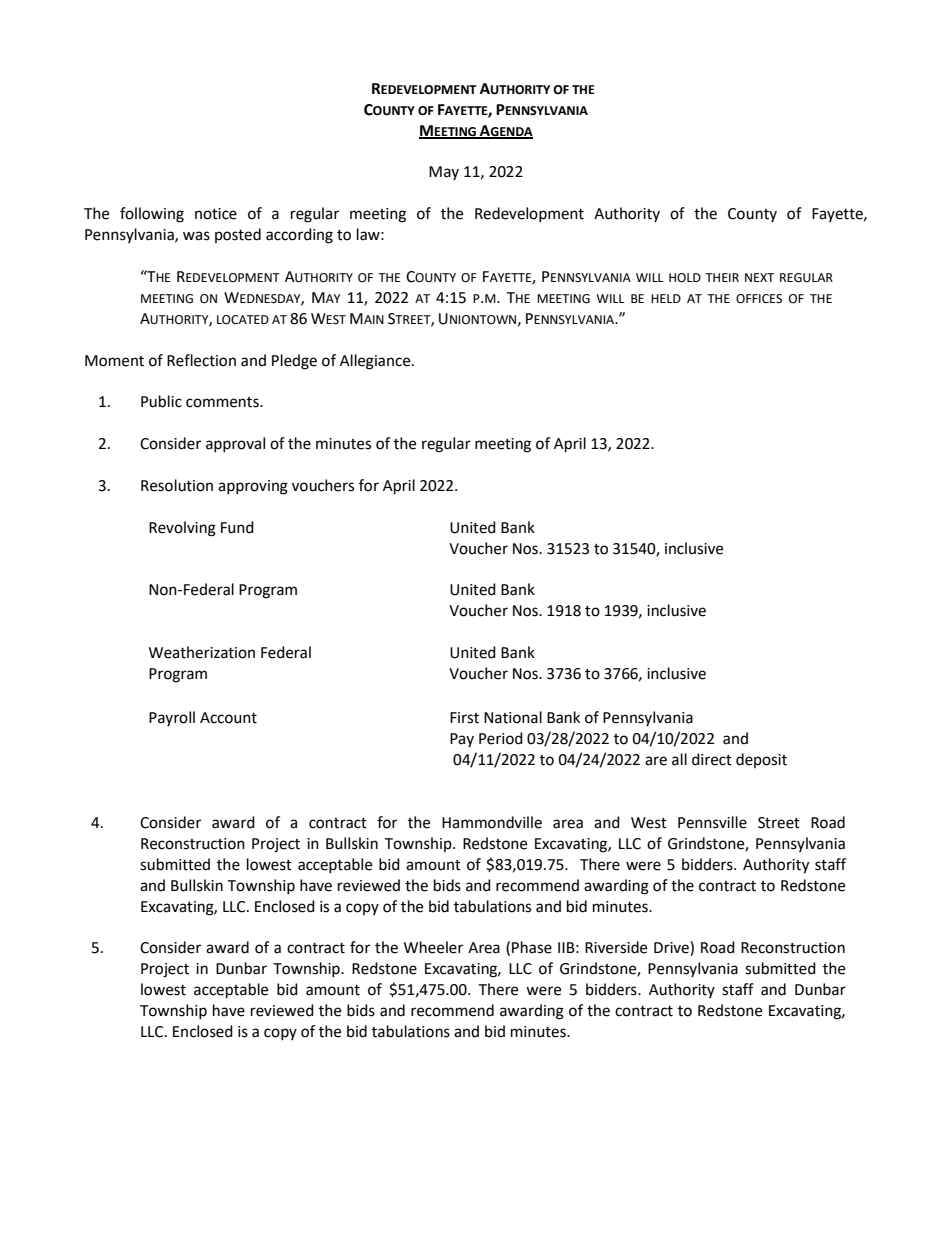 The height and width of the page is (1233, 952). What do you see at coordinates (299, 236) in the page?
I see `according` at bounding box center [299, 236].
